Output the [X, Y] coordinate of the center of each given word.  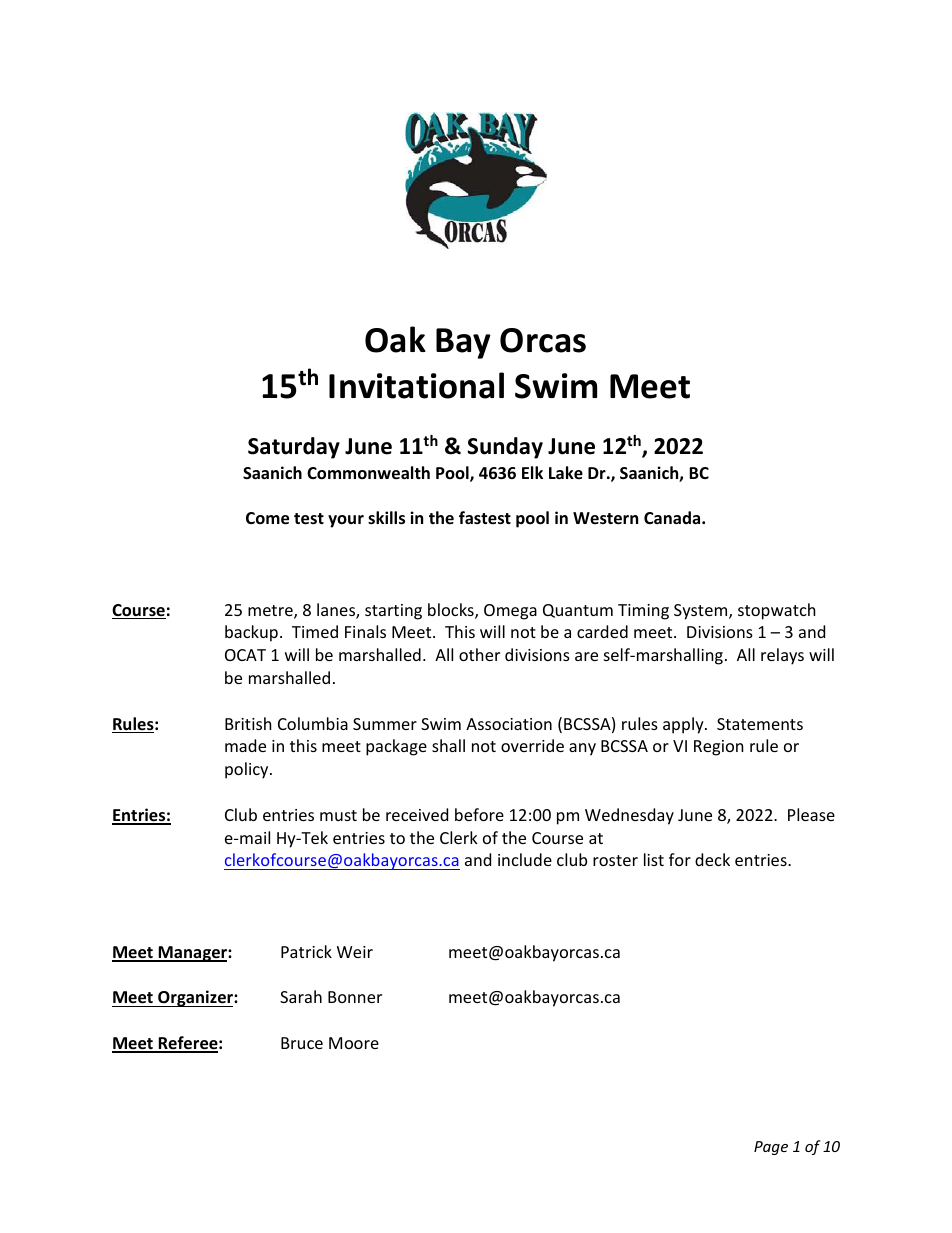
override [532, 745]
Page [771, 1148]
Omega [510, 612]
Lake [566, 473]
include [525, 859]
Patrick [306, 951]
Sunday [505, 448]
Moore [354, 1043]
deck [712, 859]
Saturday [294, 448]
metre [271, 612]
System [702, 612]
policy [248, 770]
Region [719, 748]
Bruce [302, 1043]
